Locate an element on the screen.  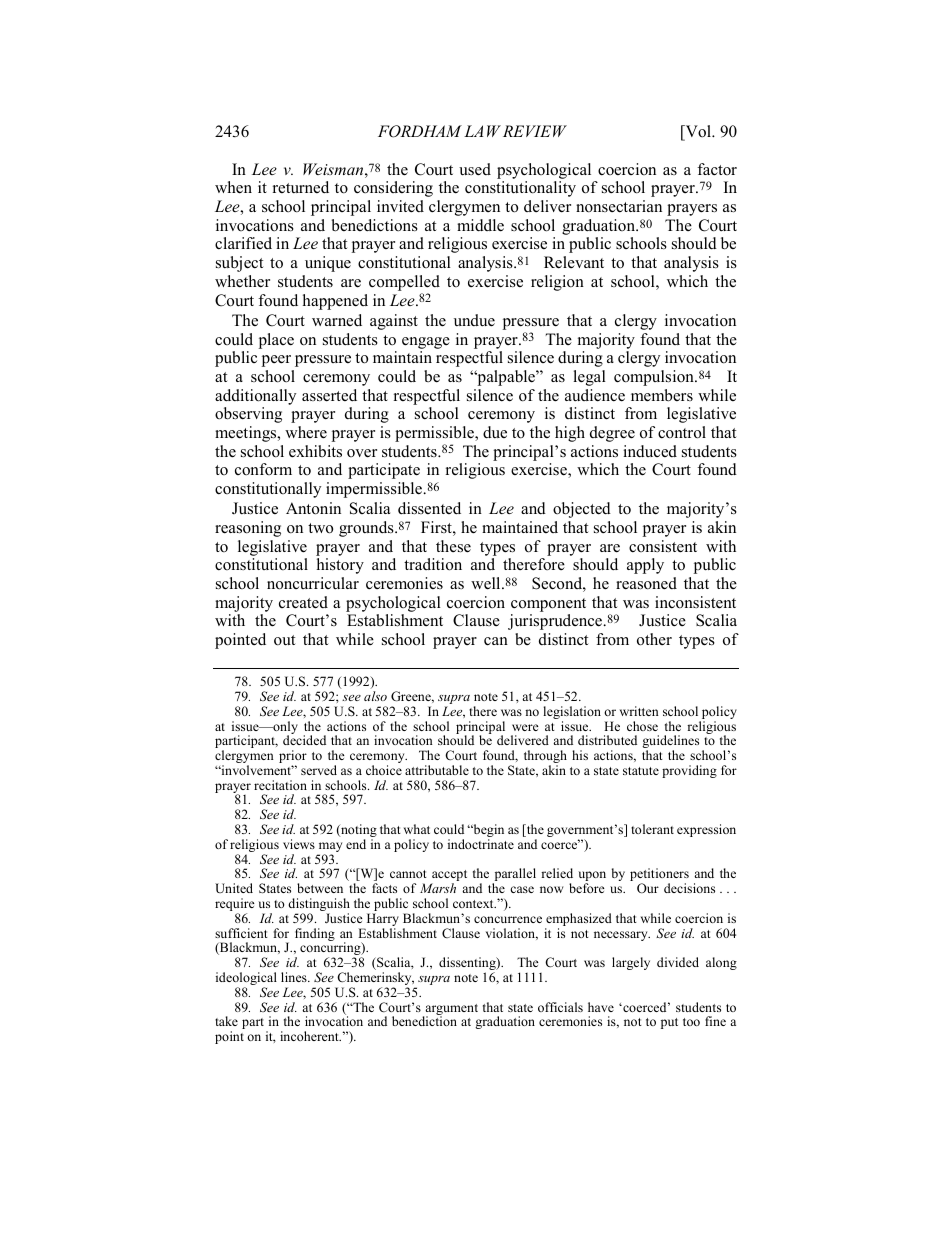
created is located at coordinates (303, 602).
